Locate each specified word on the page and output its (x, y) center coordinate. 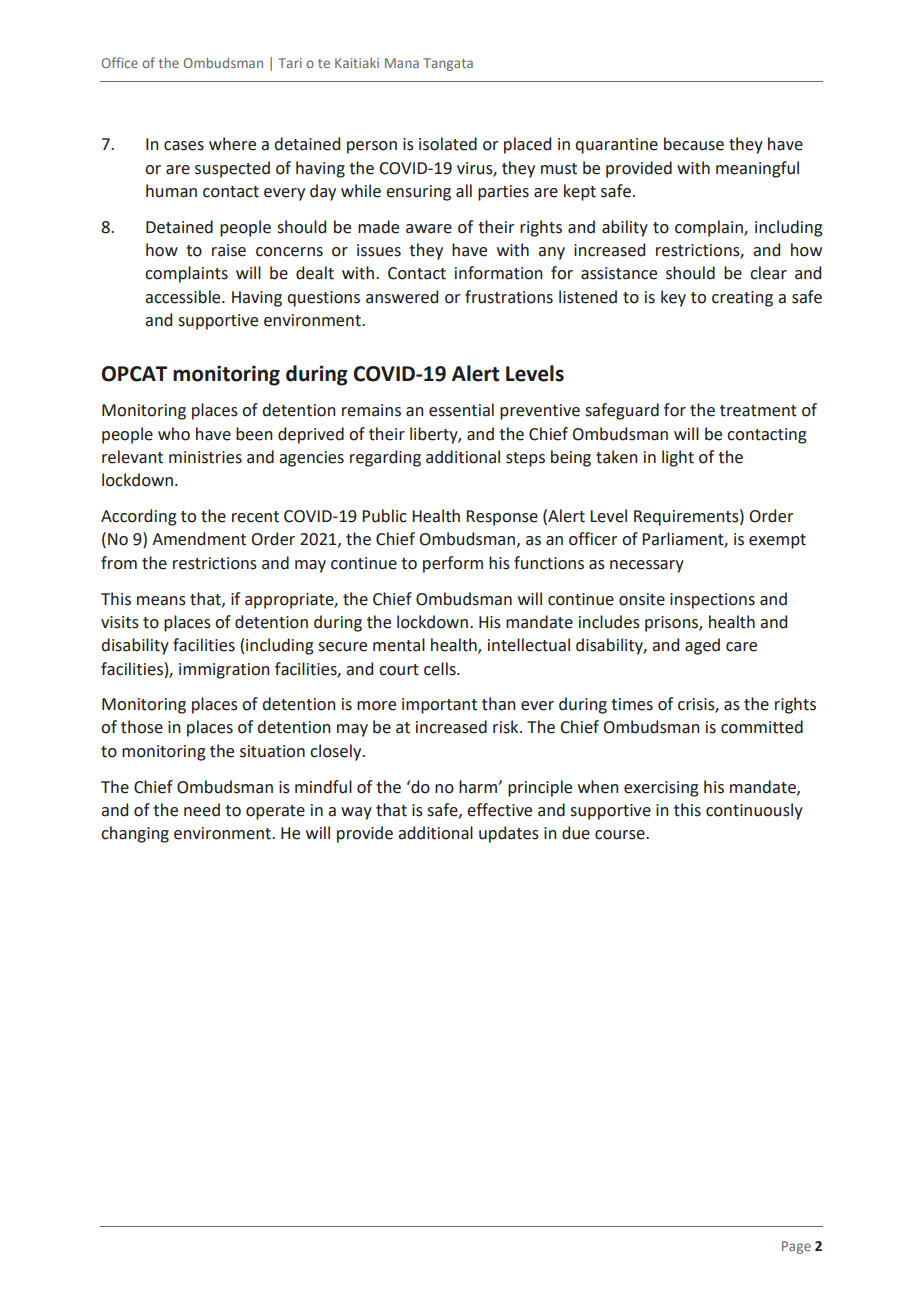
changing (135, 834)
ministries (205, 457)
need (202, 810)
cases (184, 146)
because (694, 144)
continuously (754, 811)
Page (796, 1247)
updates (509, 834)
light (678, 458)
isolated (448, 144)
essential (461, 410)
